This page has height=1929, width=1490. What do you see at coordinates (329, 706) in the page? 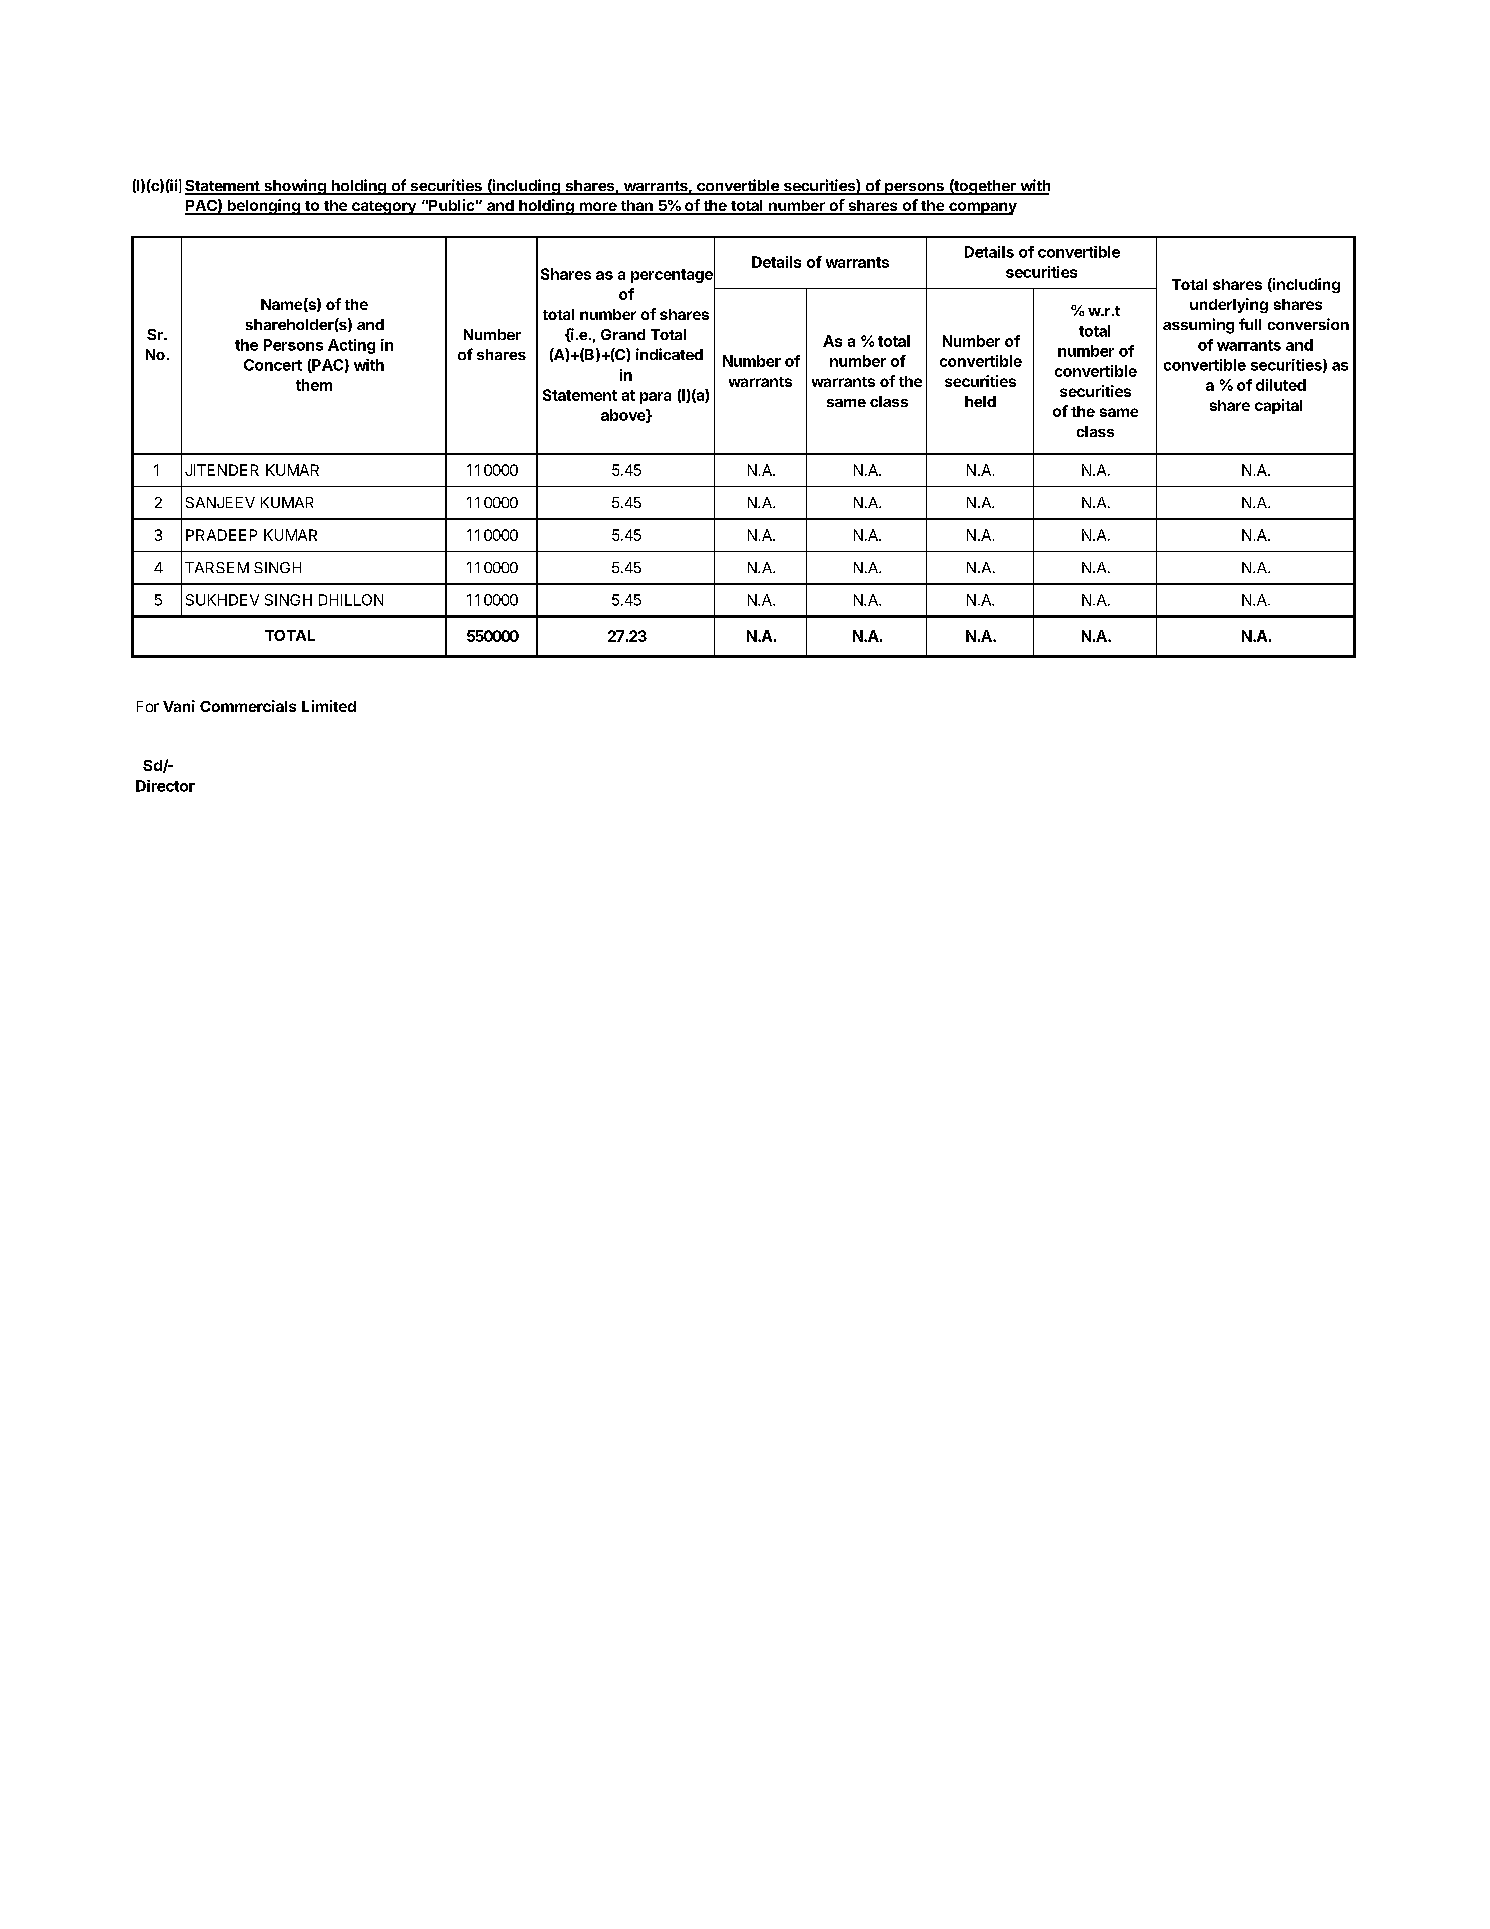
I see `Limited` at bounding box center [329, 706].
